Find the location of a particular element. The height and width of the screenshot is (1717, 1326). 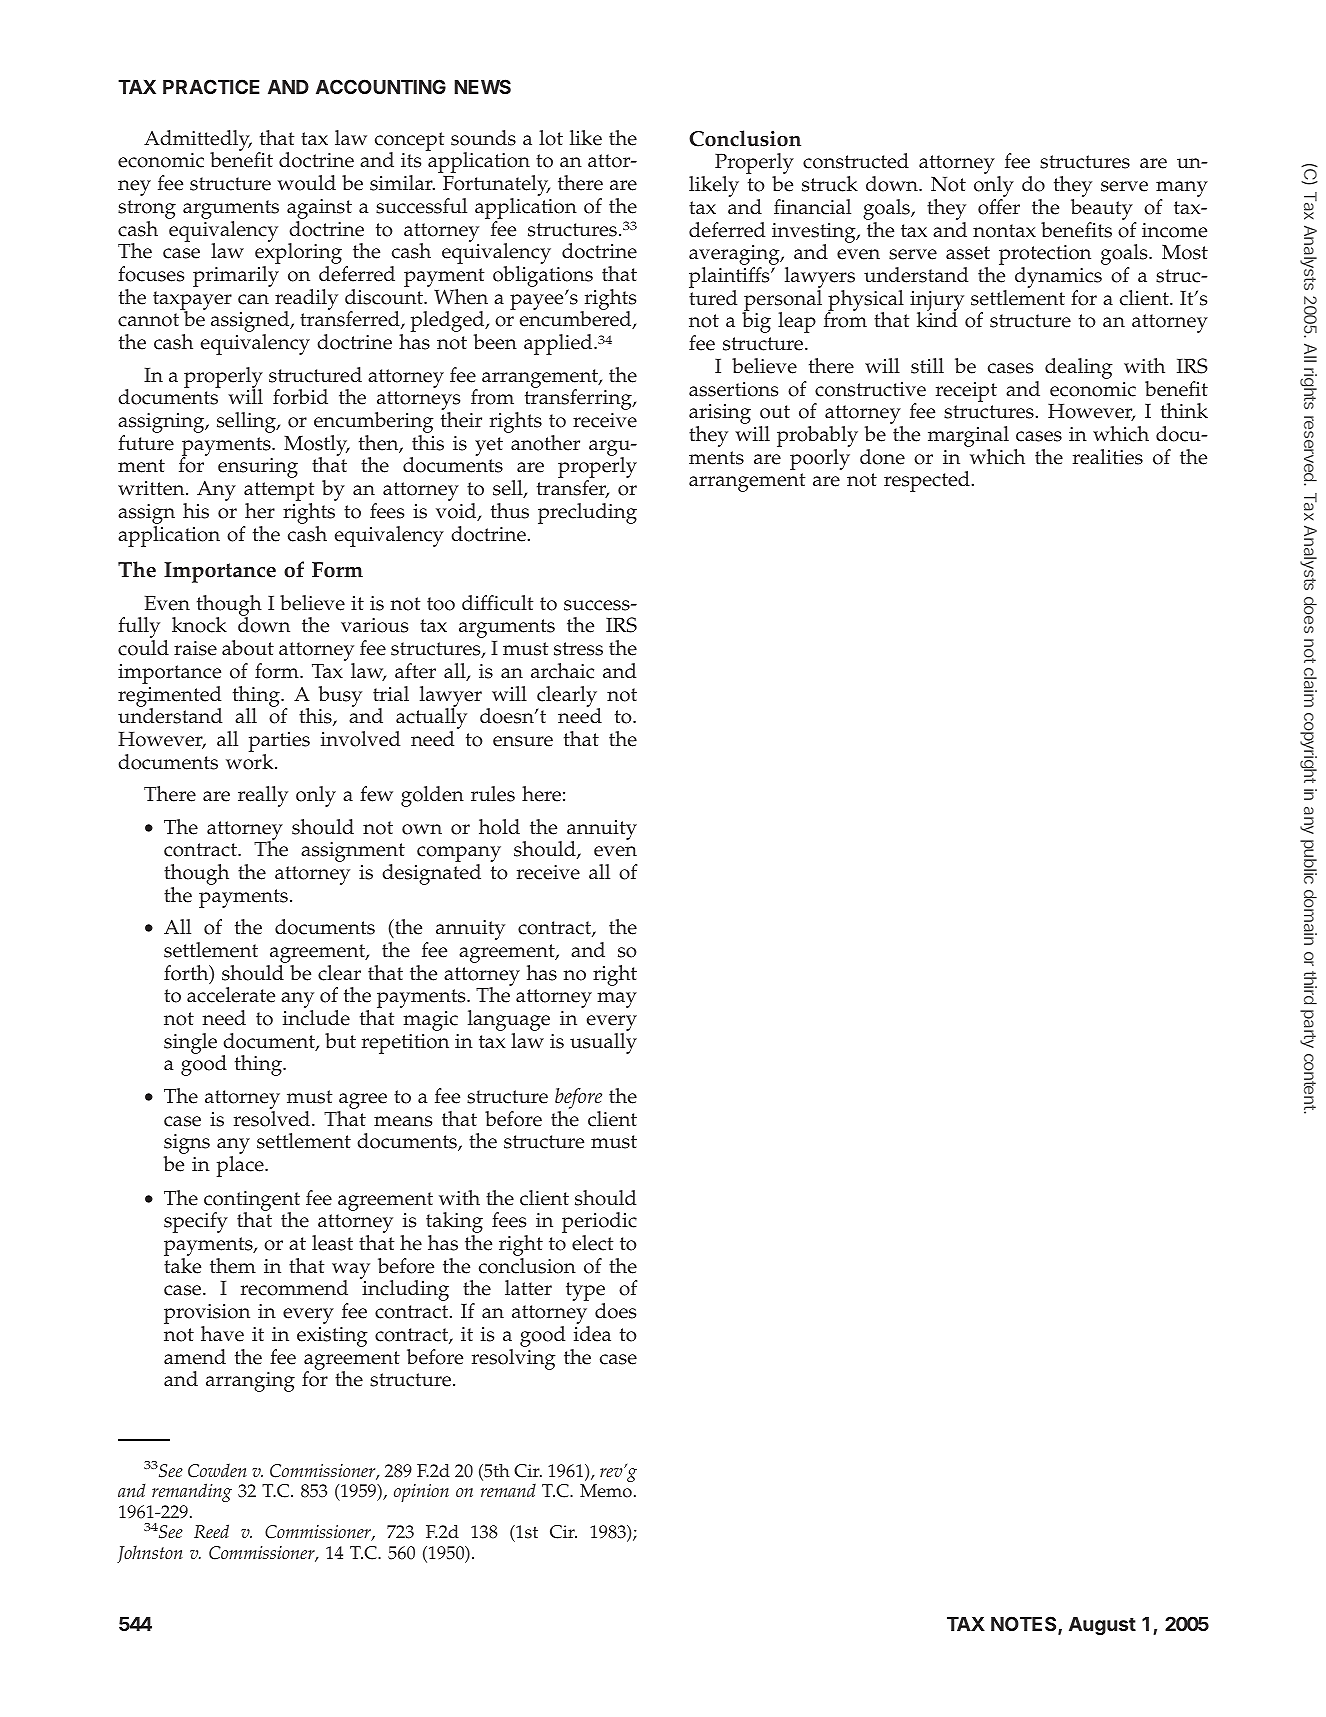

hold is located at coordinates (499, 827).
